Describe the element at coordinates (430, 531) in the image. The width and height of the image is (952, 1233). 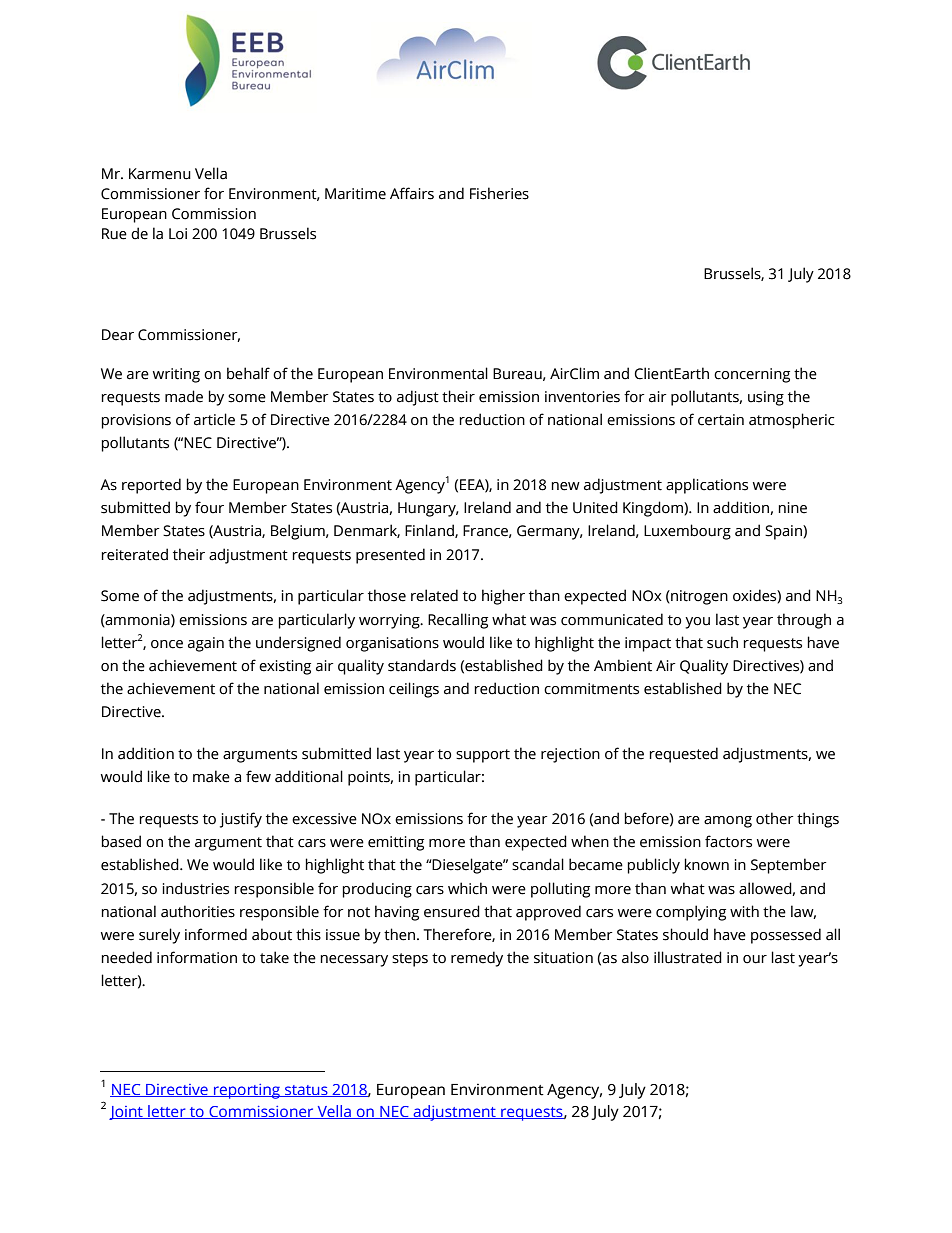
I see `Finland` at that location.
